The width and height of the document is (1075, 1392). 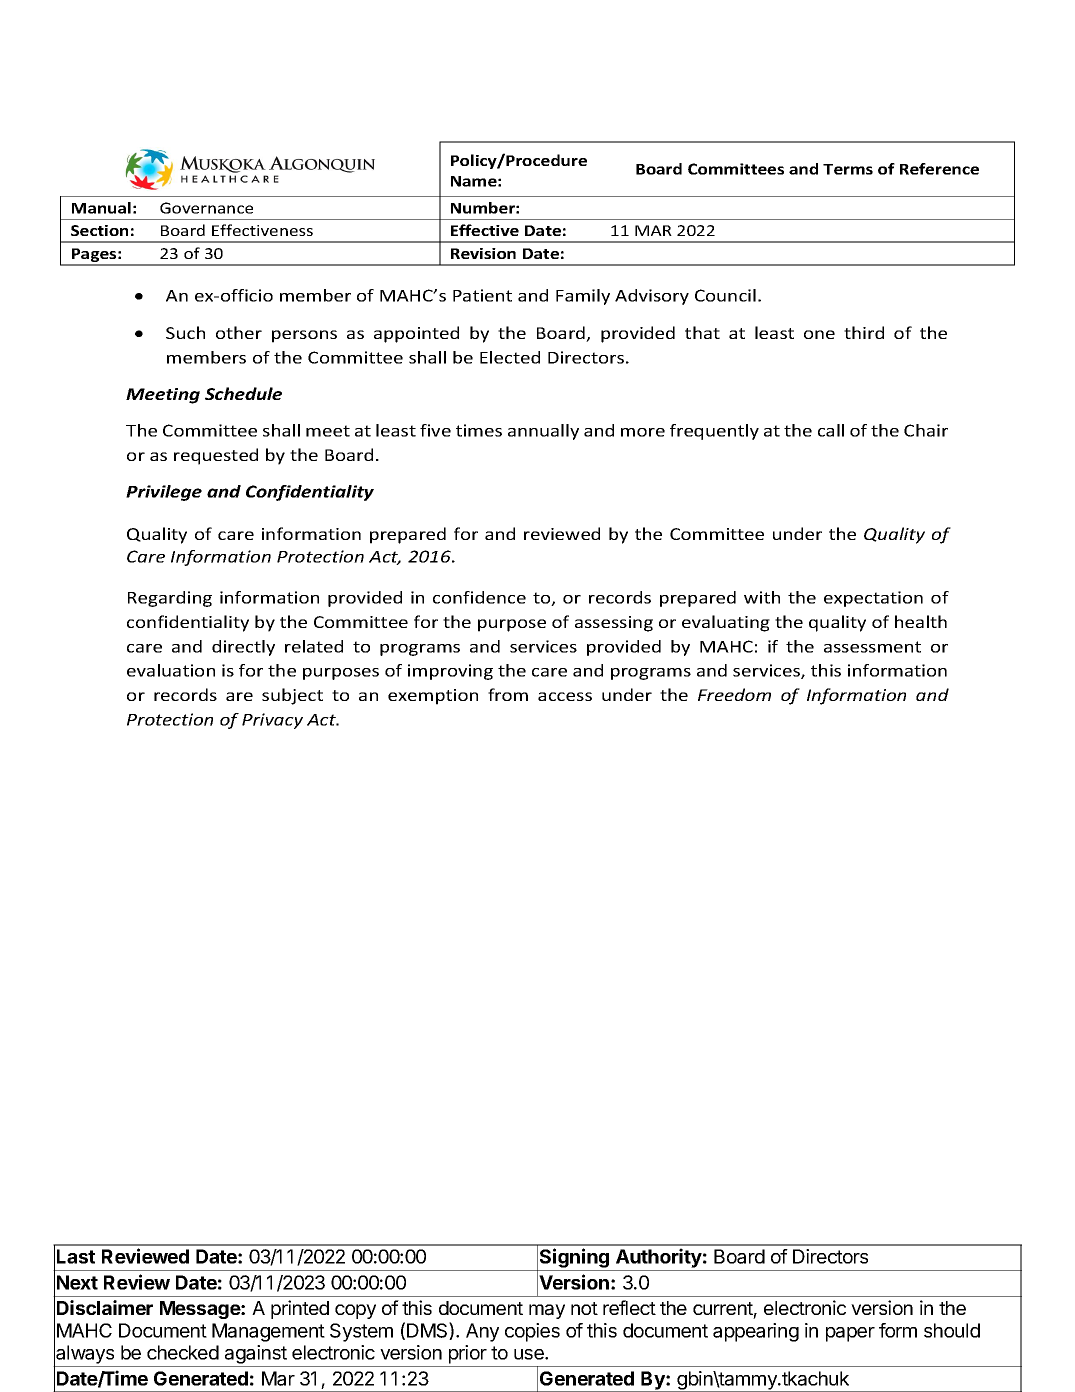 I want to click on copies, so click(x=532, y=1332).
